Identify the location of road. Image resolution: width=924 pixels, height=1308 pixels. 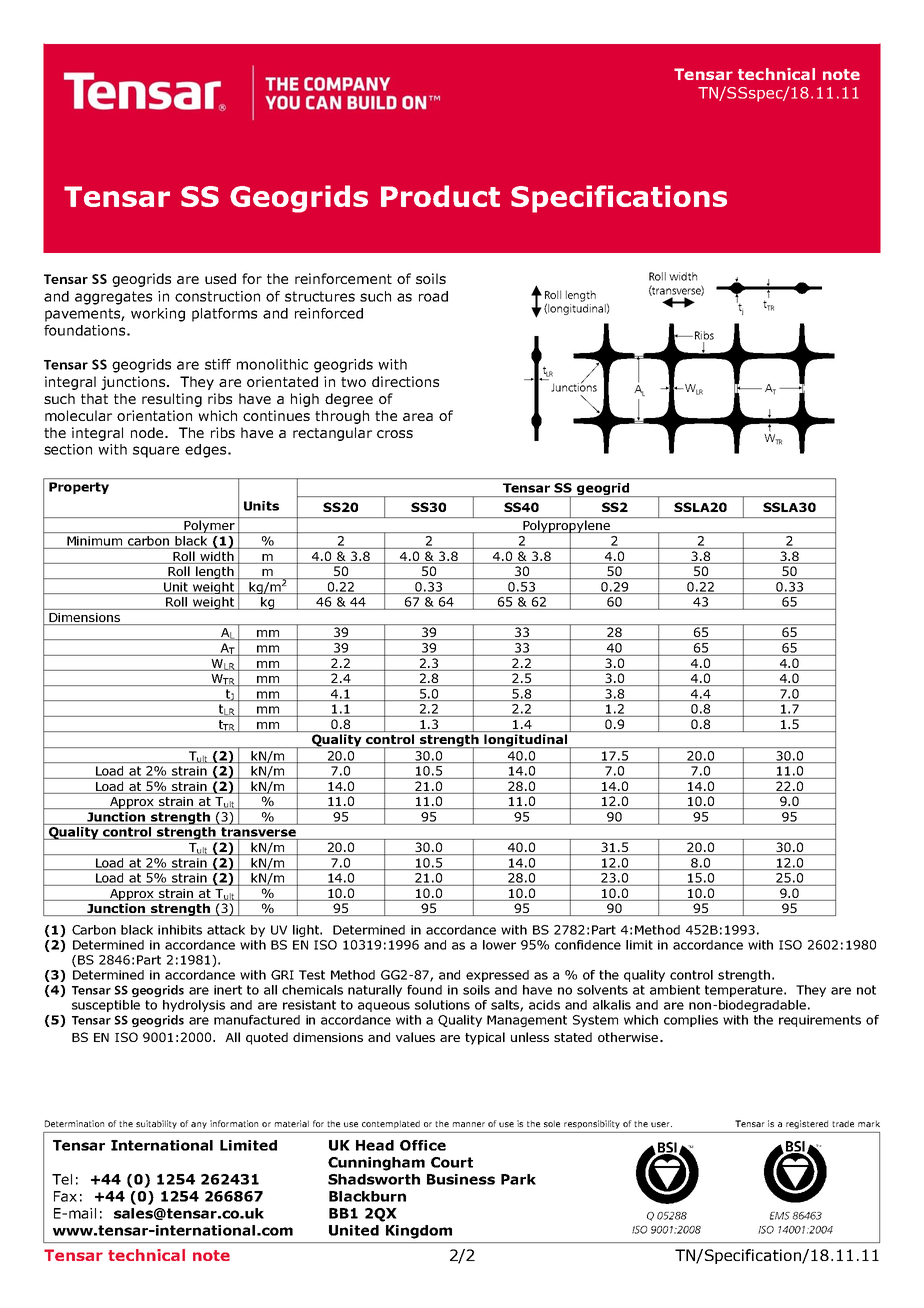
(433, 296).
